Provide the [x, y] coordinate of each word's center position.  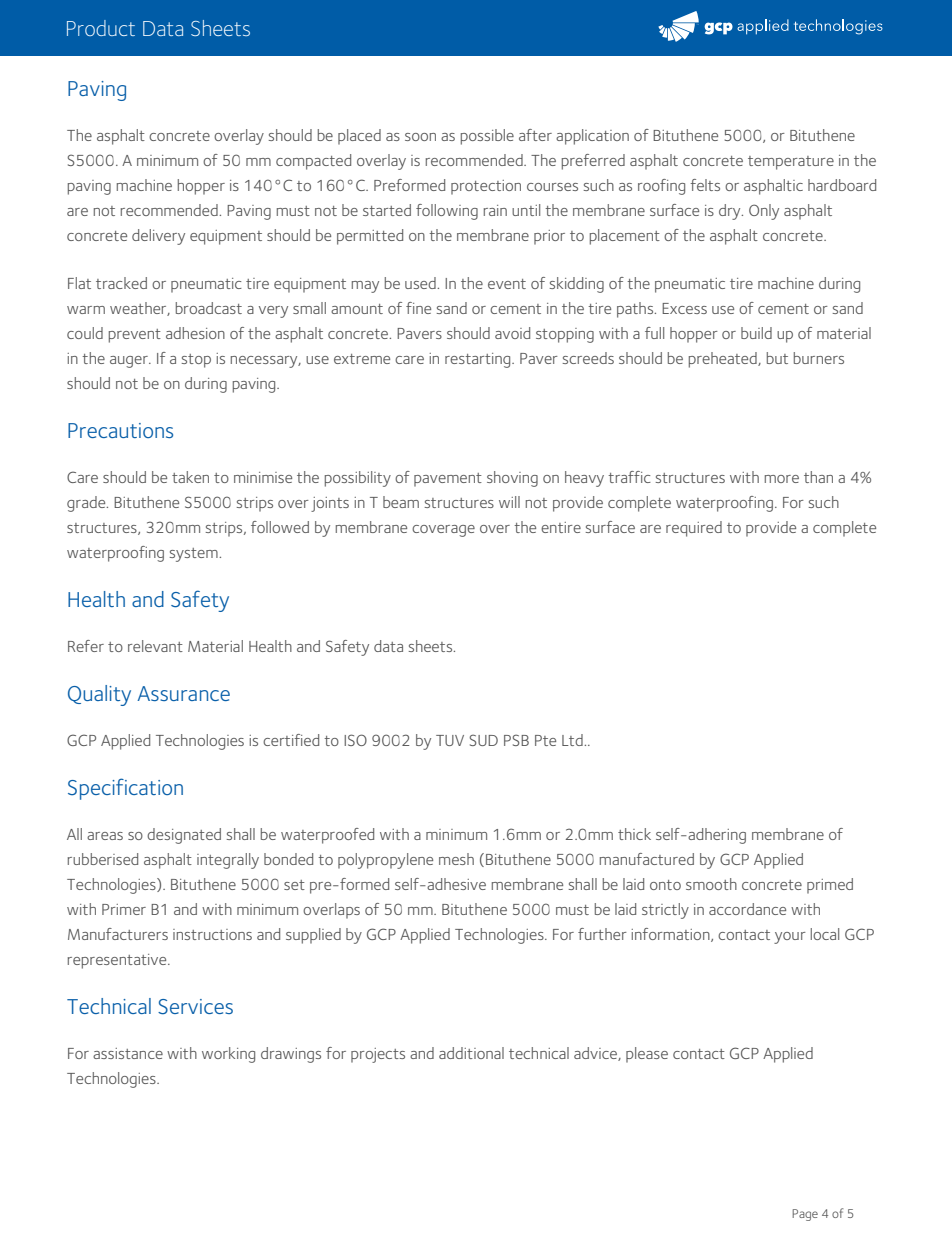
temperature [791, 163]
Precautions [120, 430]
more [782, 479]
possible [487, 137]
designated [184, 836]
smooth [711, 884]
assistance [128, 1053]
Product [101, 28]
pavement [448, 480]
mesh [456, 859]
